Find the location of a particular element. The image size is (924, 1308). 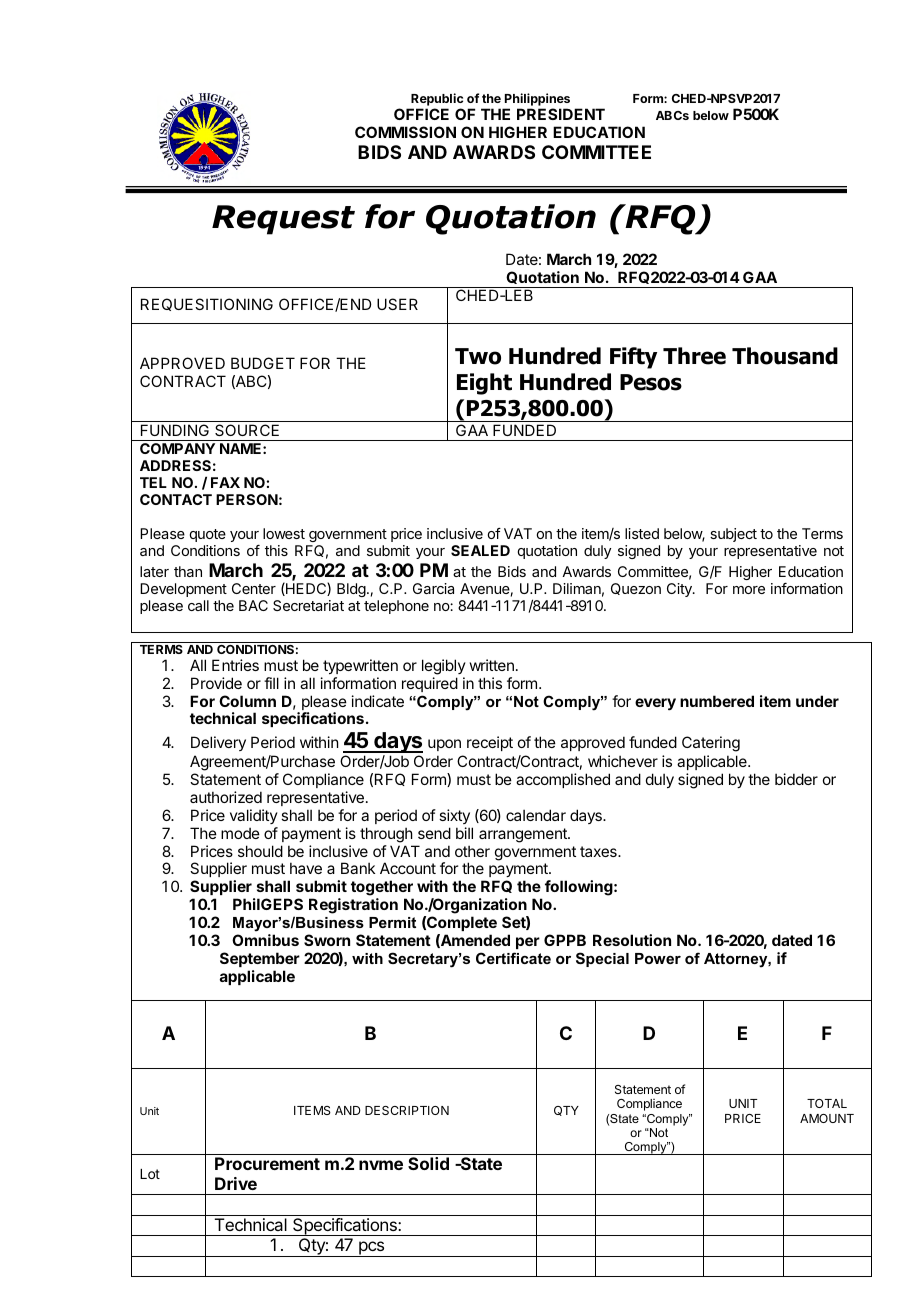

Request is located at coordinates (283, 220).
